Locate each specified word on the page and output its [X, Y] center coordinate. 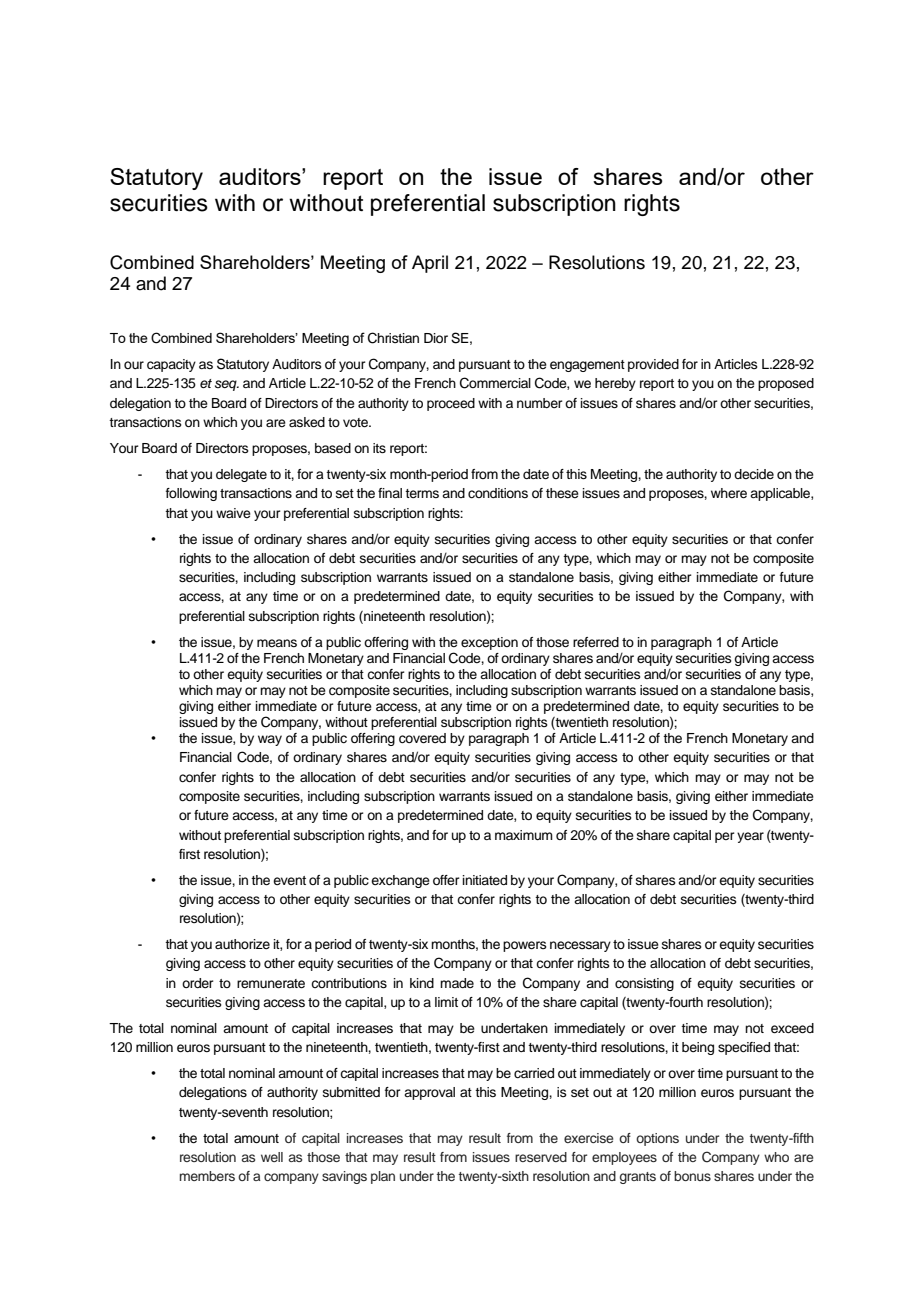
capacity [171, 365]
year [750, 837]
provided [653, 365]
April [430, 264]
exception [489, 643]
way [270, 740]
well [272, 1157]
